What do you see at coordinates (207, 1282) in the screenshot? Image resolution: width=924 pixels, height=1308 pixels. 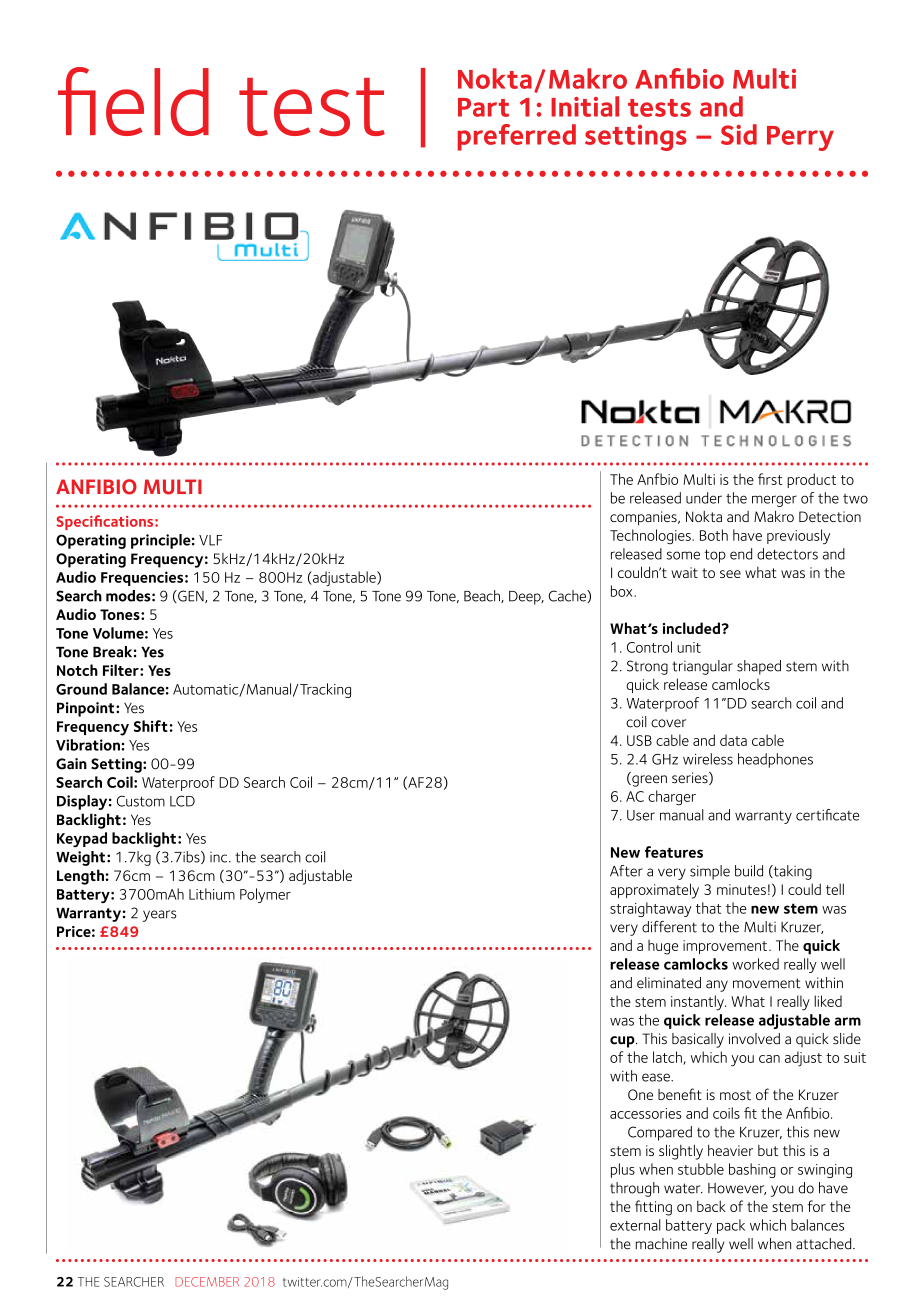 I see `DECEMBER` at bounding box center [207, 1282].
